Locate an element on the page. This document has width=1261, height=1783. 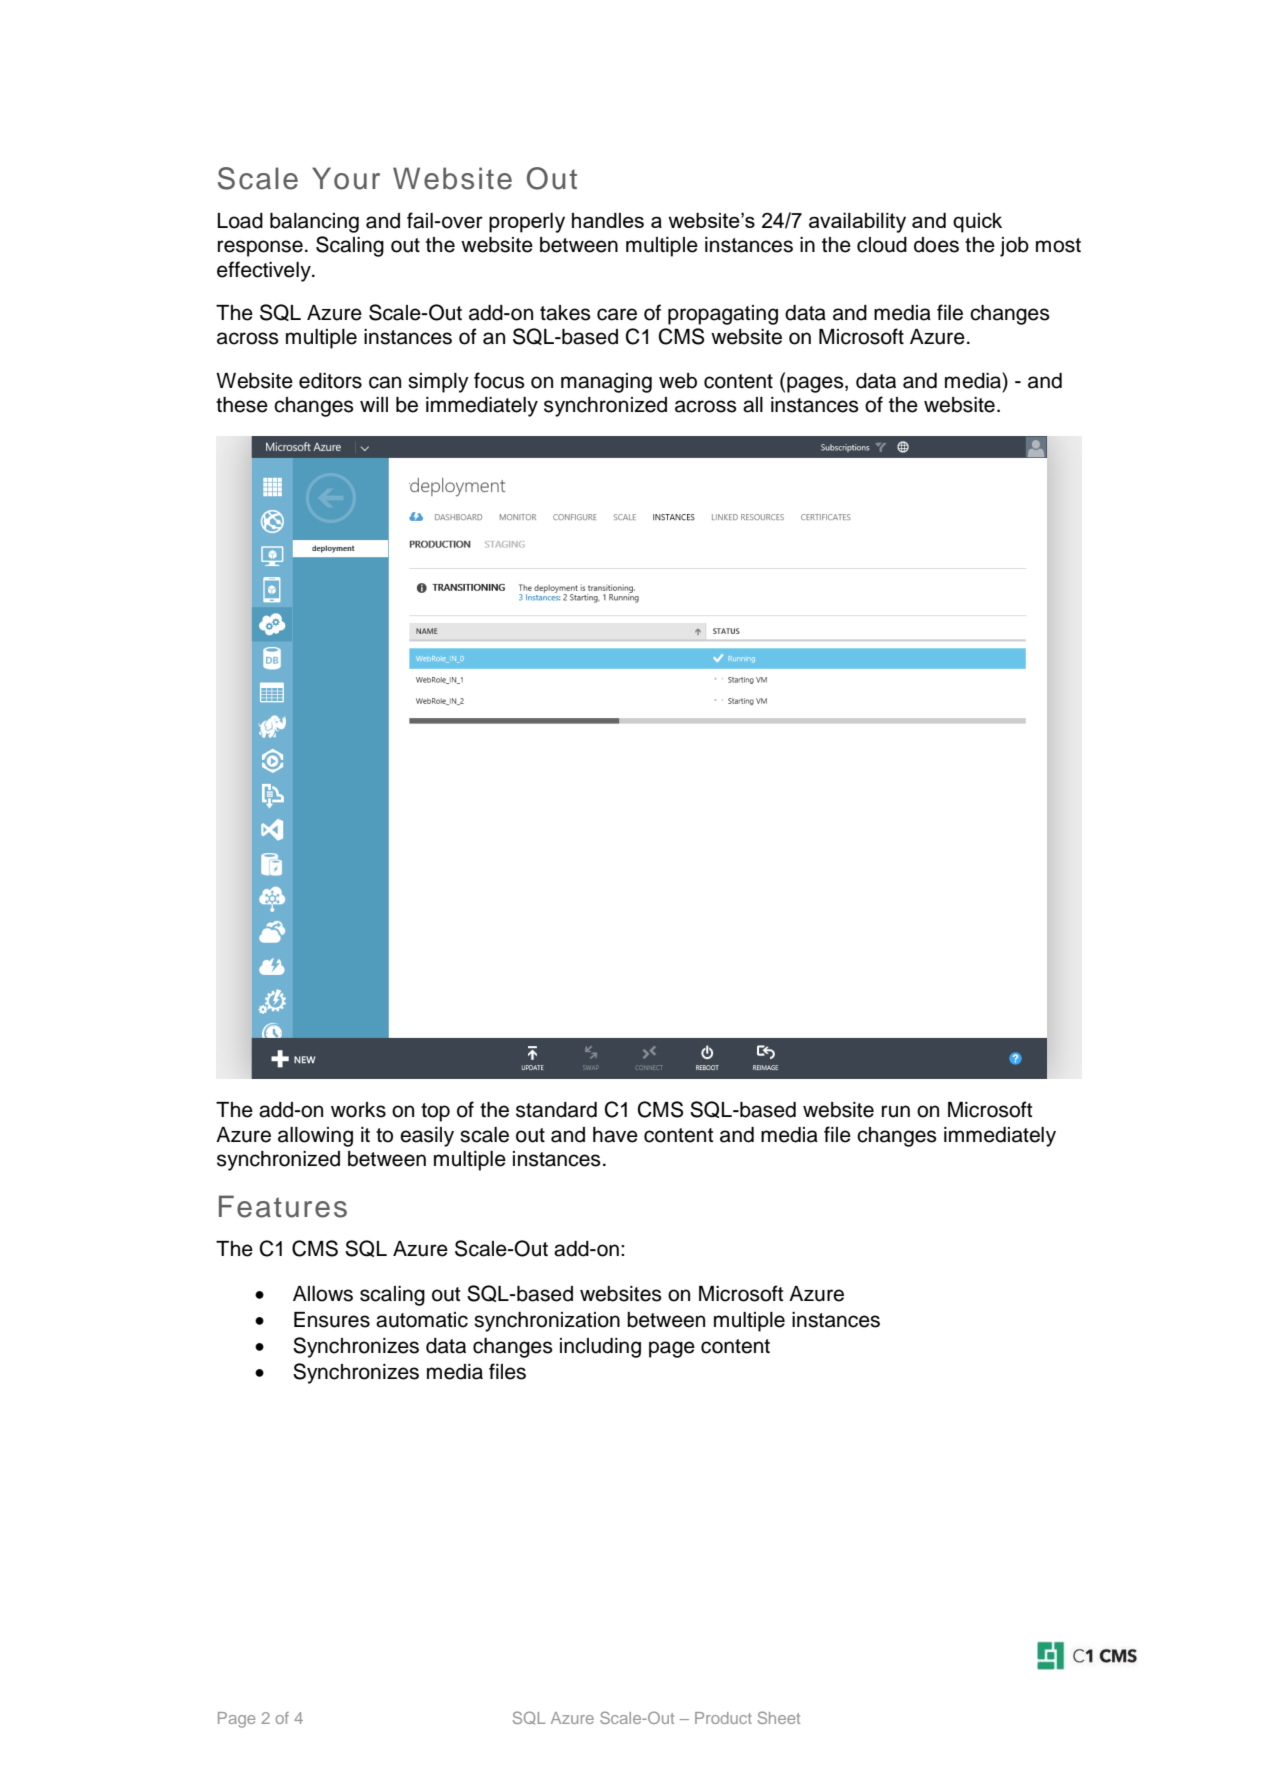
will is located at coordinates (374, 404).
